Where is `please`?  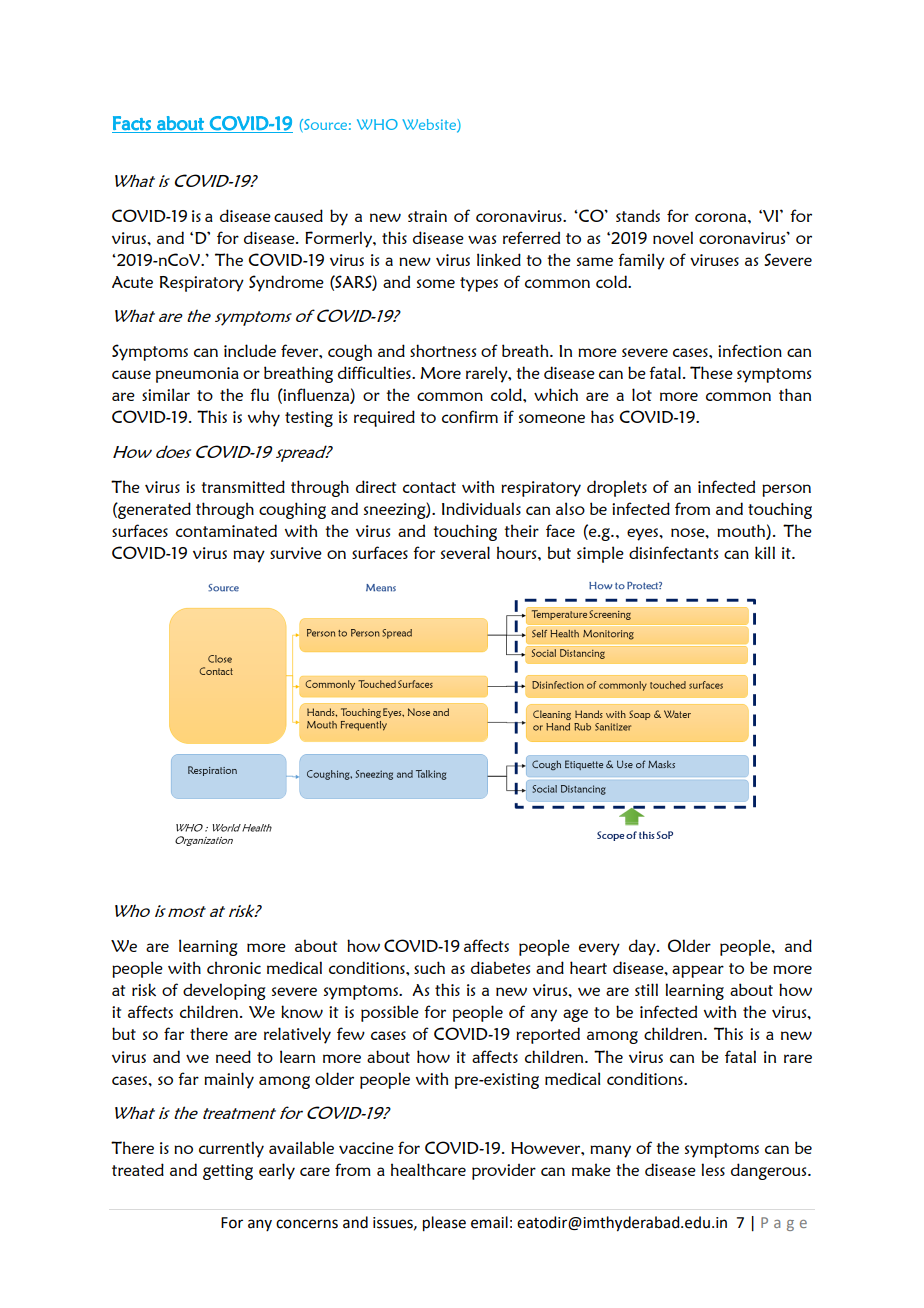
please is located at coordinates (444, 1224).
